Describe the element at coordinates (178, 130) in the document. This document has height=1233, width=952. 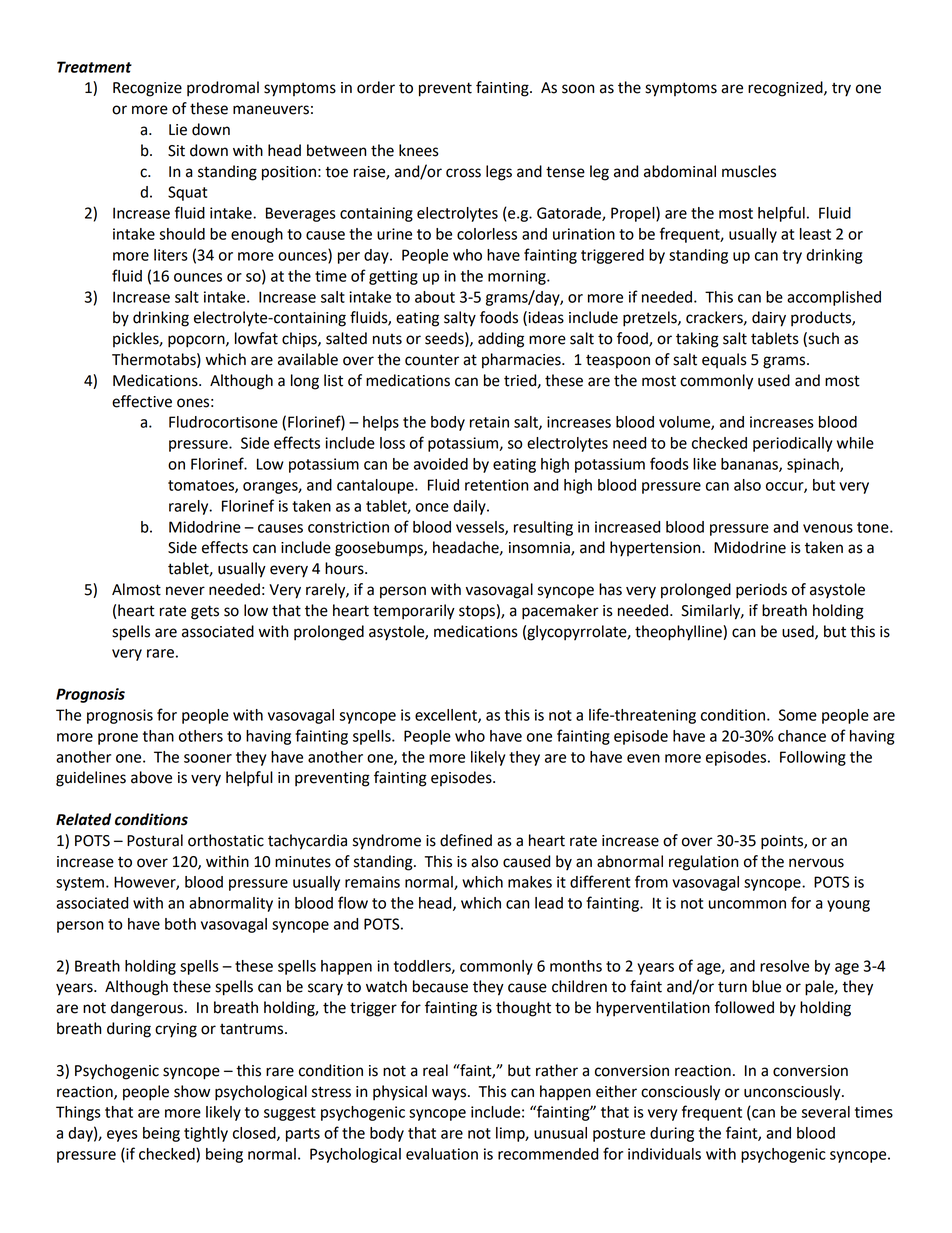
I see `Lie` at that location.
